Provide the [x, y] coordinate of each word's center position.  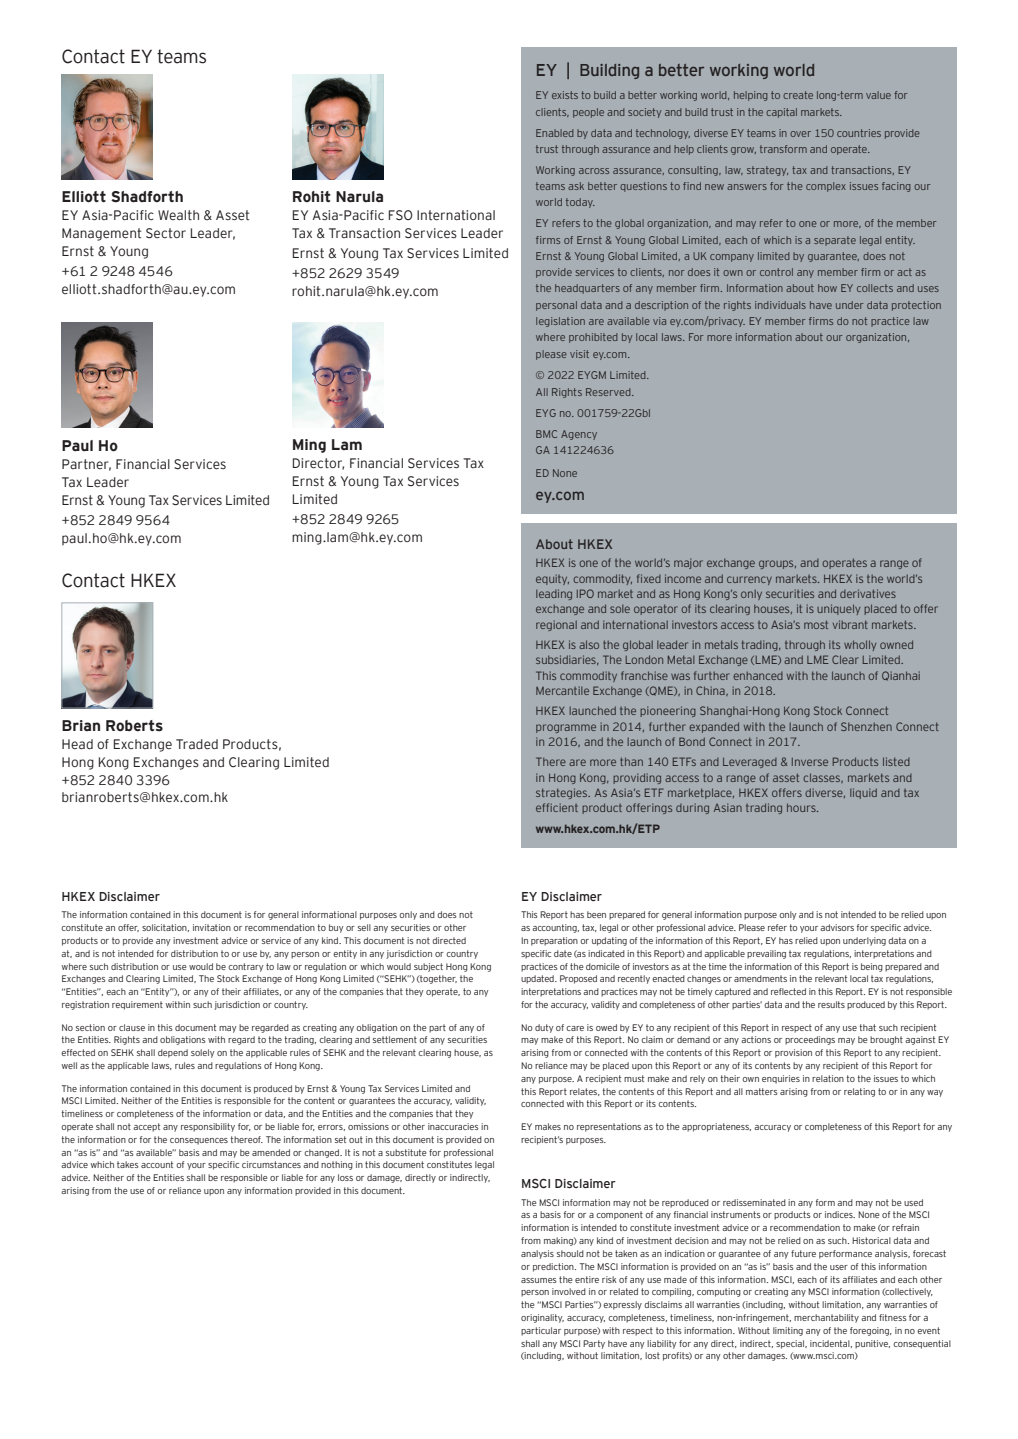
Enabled [555, 133]
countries [859, 133]
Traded [197, 744]
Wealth [178, 215]
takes [128, 1164]
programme [566, 728]
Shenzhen [866, 726]
